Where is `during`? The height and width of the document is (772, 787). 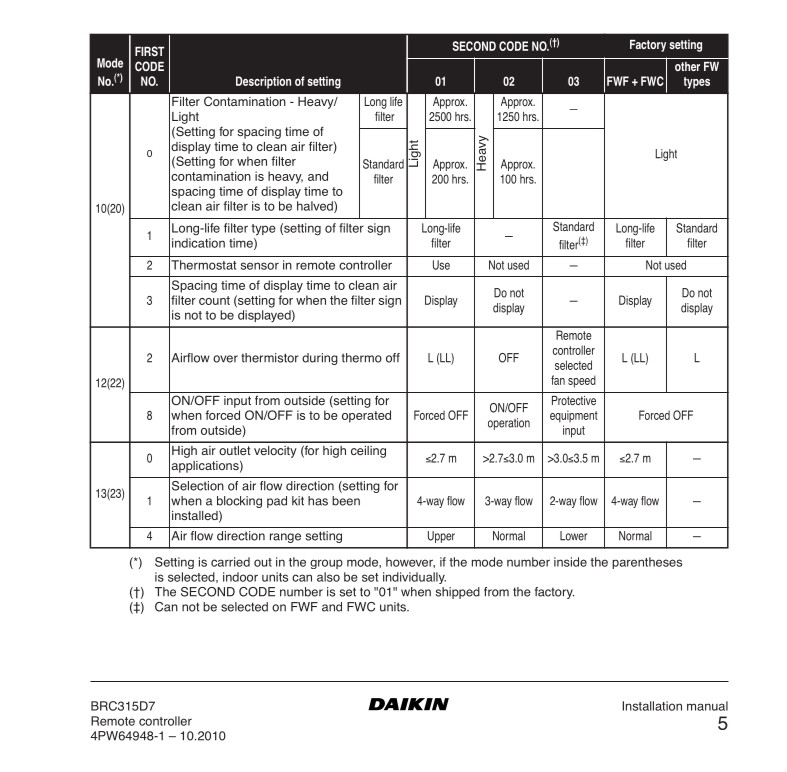 during is located at coordinates (320, 359).
